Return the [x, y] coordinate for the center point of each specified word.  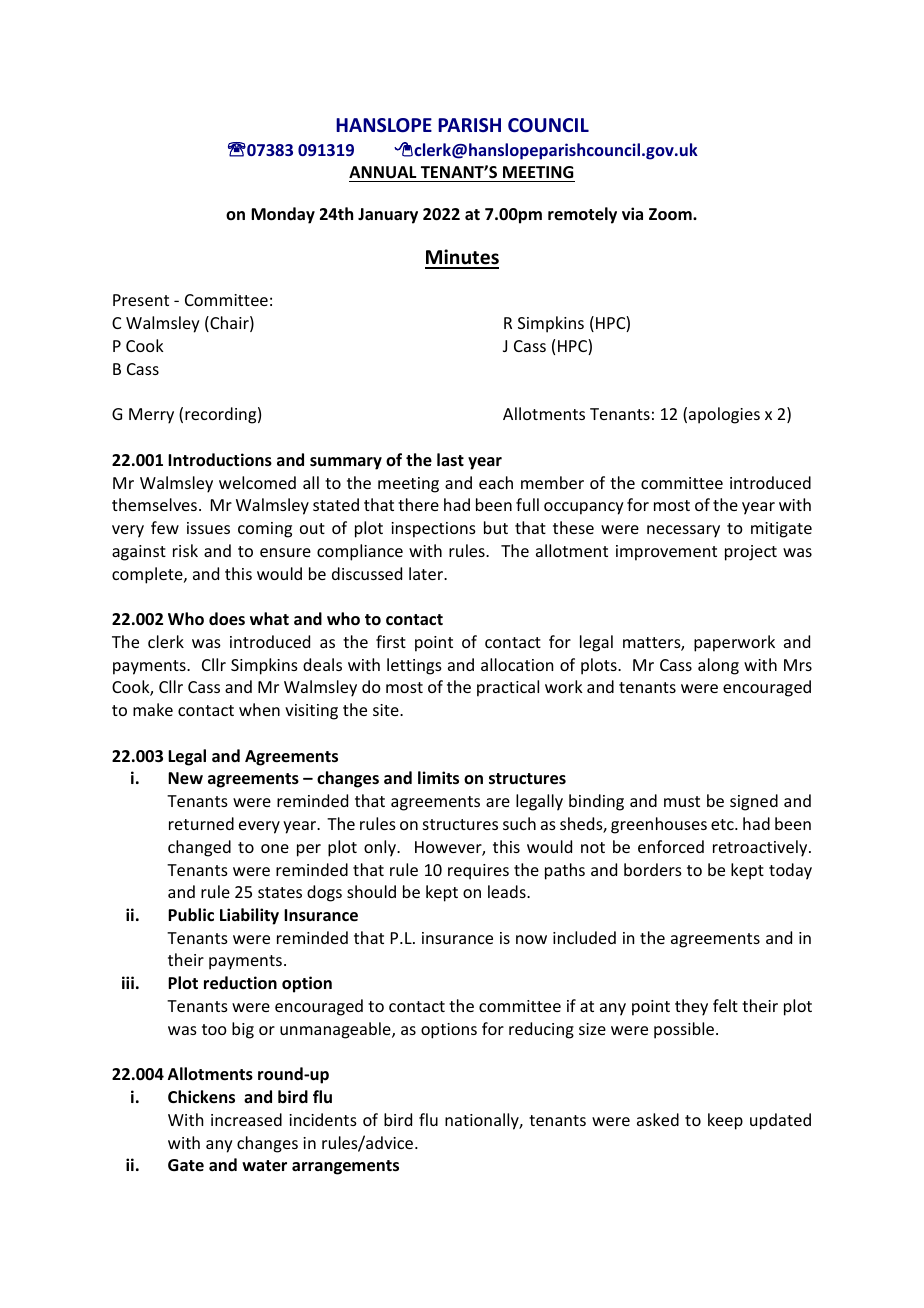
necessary [683, 531]
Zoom [671, 214]
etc [723, 824]
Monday [283, 215]
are [498, 802]
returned [201, 823]
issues [208, 528]
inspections [433, 530]
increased [246, 1119]
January [388, 216]
